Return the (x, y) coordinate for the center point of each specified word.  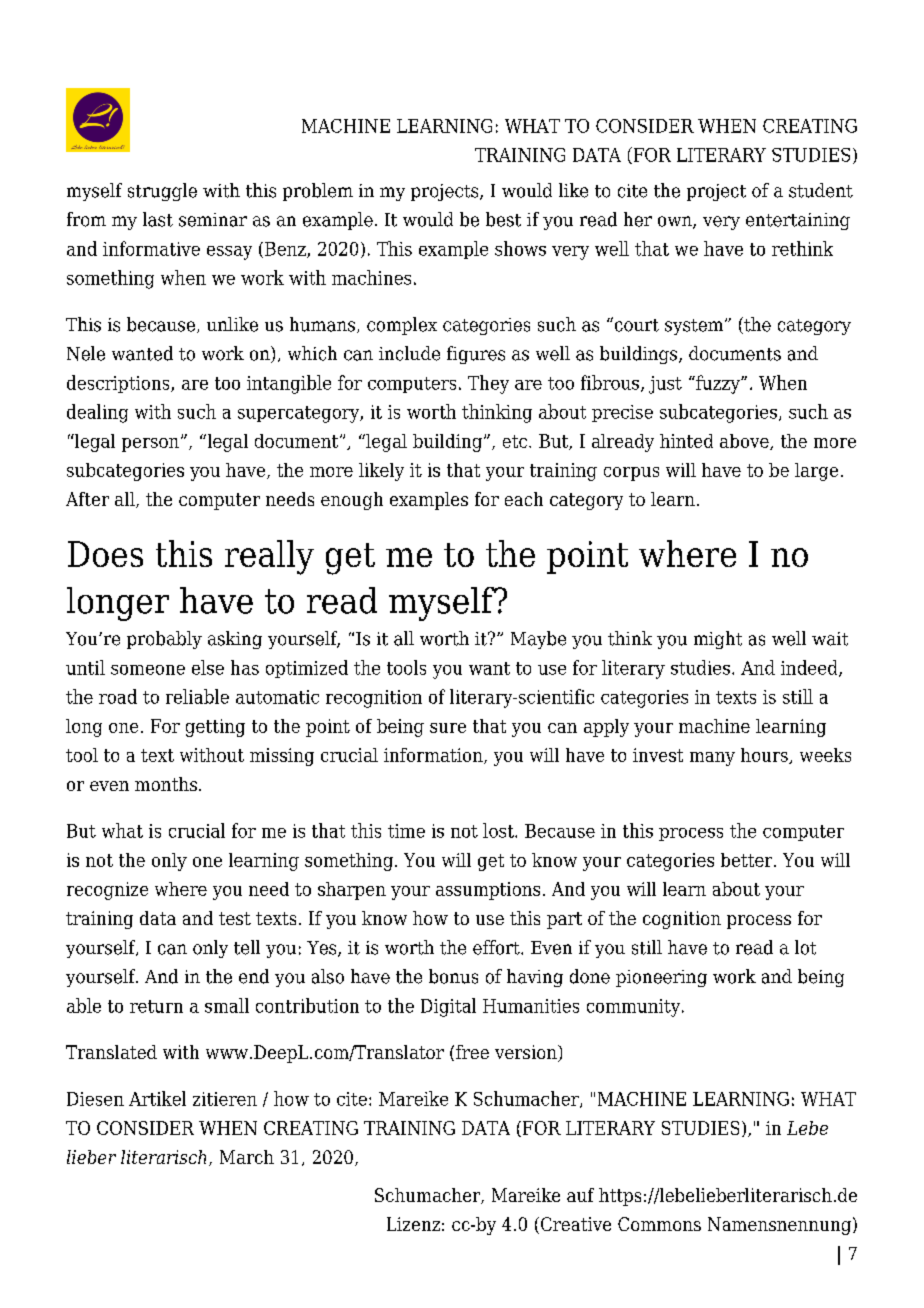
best (503, 219)
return (156, 1006)
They (488, 384)
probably (164, 640)
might (718, 640)
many (712, 759)
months (166, 784)
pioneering (661, 978)
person (150, 445)
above (745, 442)
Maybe (538, 640)
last (158, 219)
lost (499, 830)
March (247, 1157)
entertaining (798, 221)
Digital (448, 1007)
